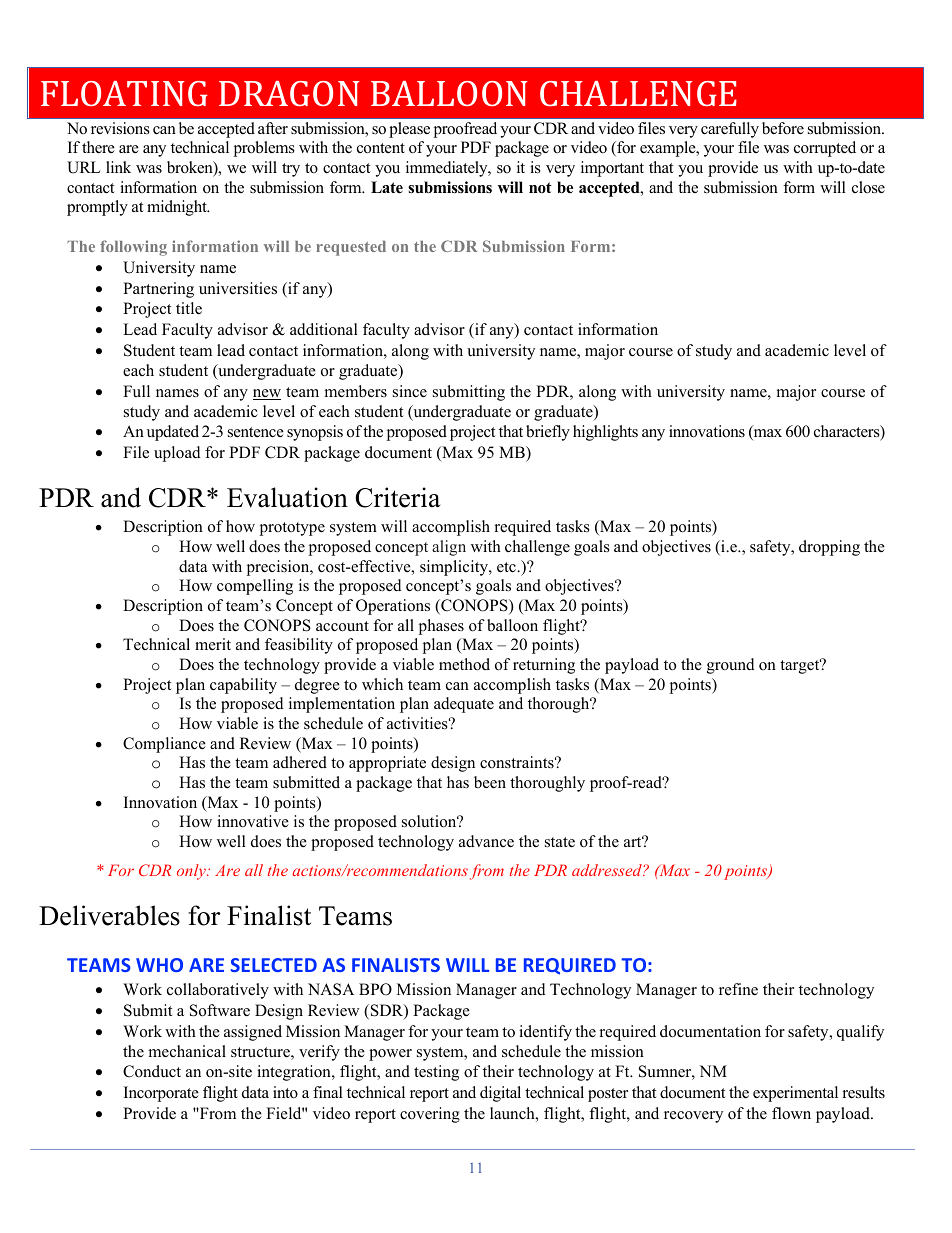 The width and height of the screenshot is (952, 1233). Describe the element at coordinates (801, 666) in the screenshot. I see `target` at that location.
